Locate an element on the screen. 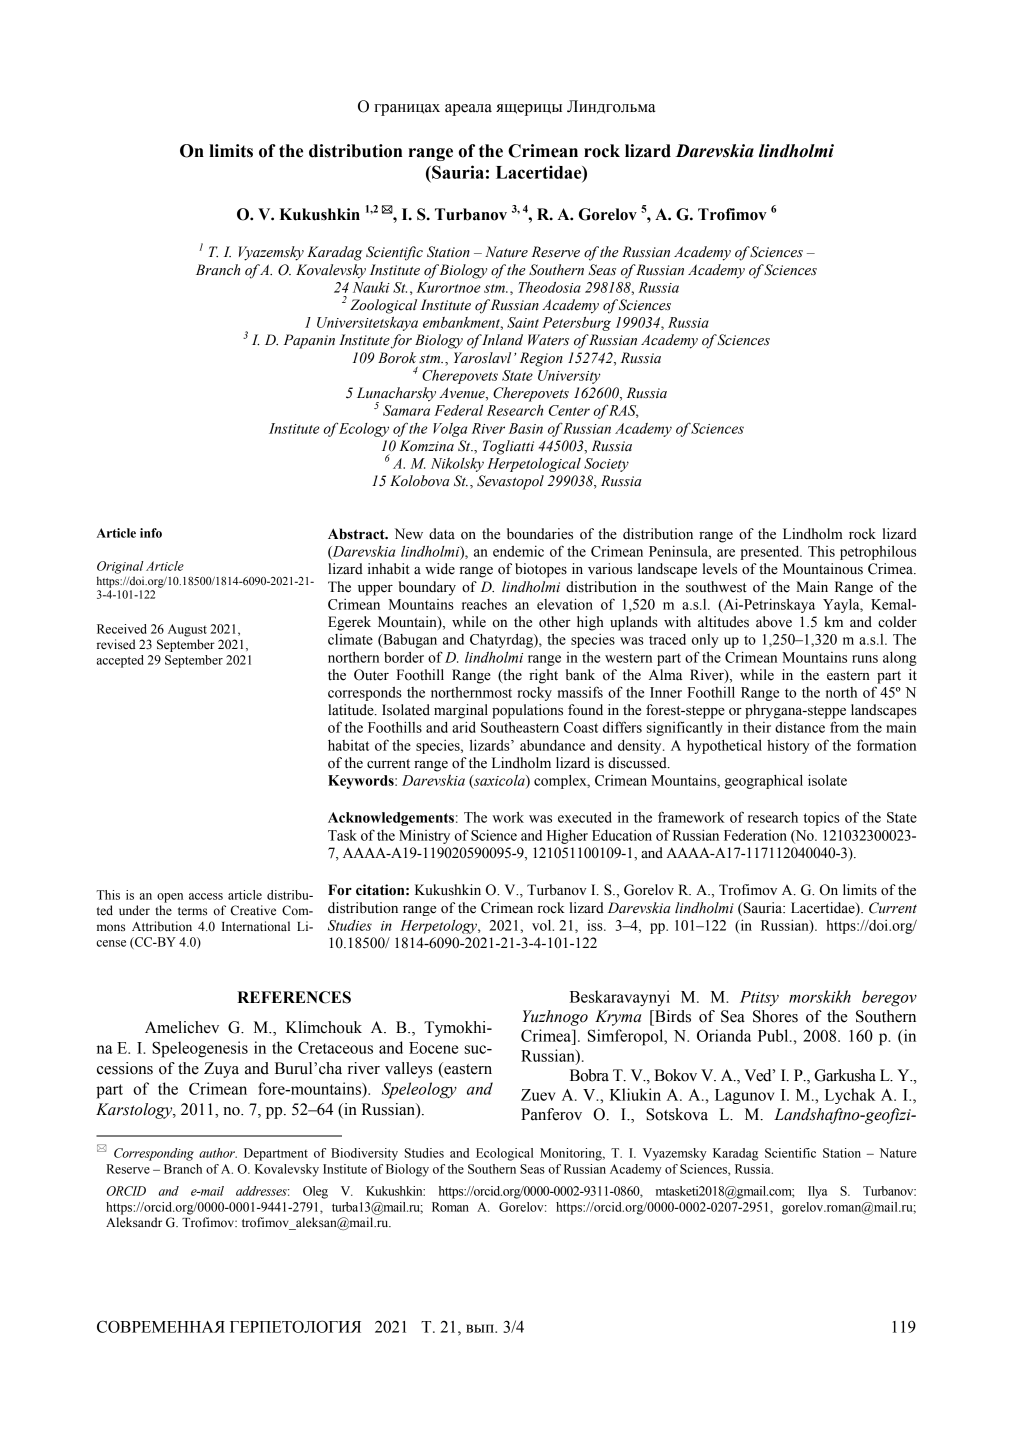 The image size is (1013, 1433). Inland is located at coordinates (502, 340).
